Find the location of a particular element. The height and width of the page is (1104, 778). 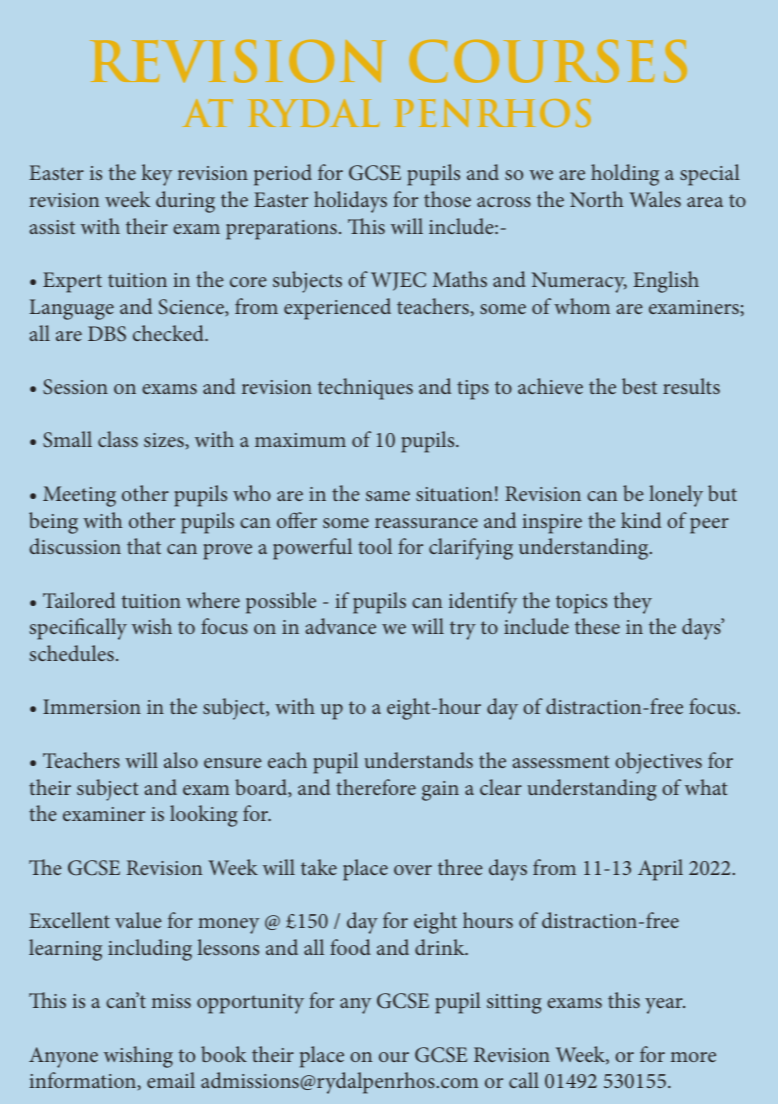

tool is located at coordinates (375, 546).
